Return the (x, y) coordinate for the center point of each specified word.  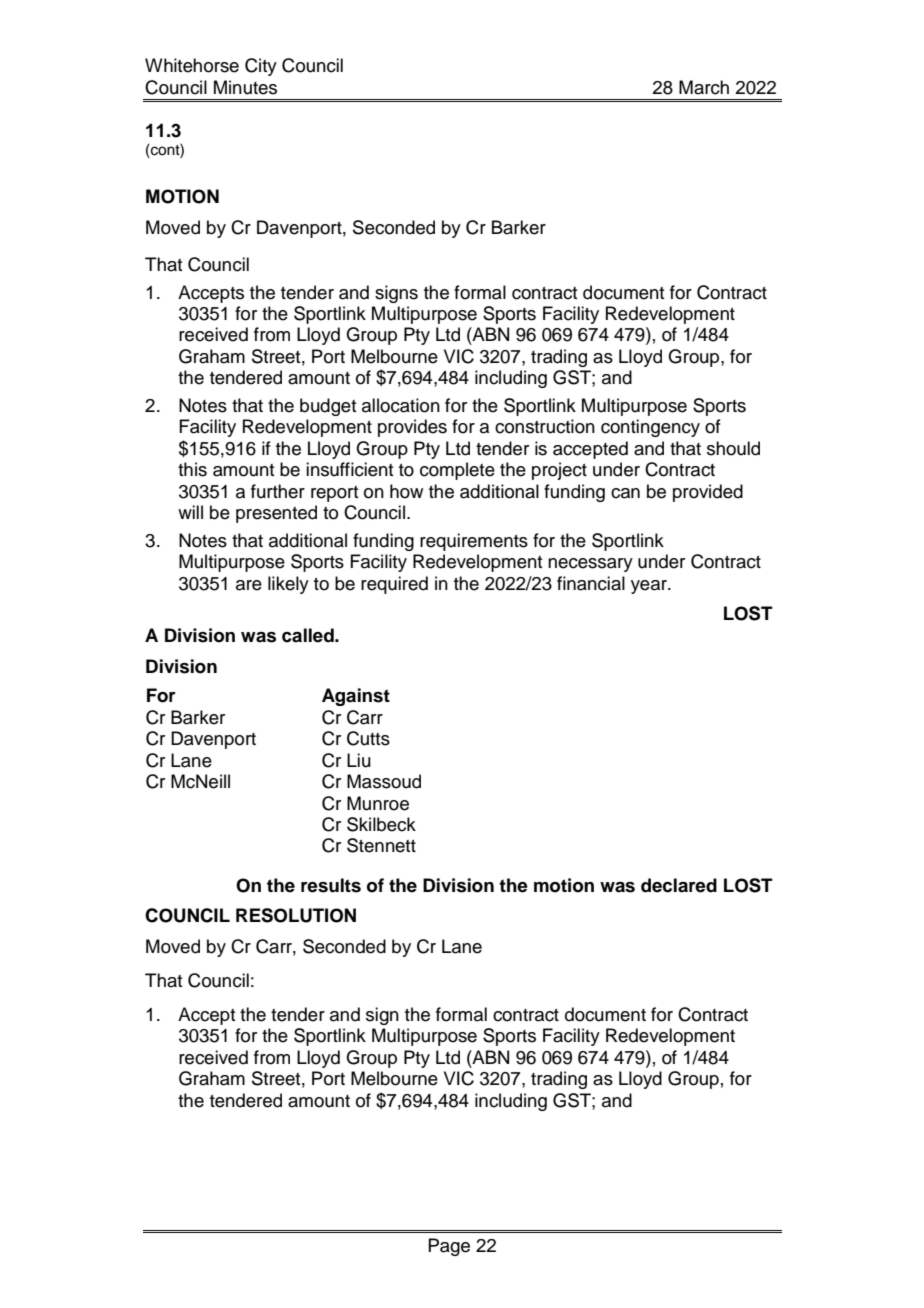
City (261, 67)
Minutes (245, 87)
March (704, 87)
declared (679, 885)
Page (449, 1247)
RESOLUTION (296, 915)
